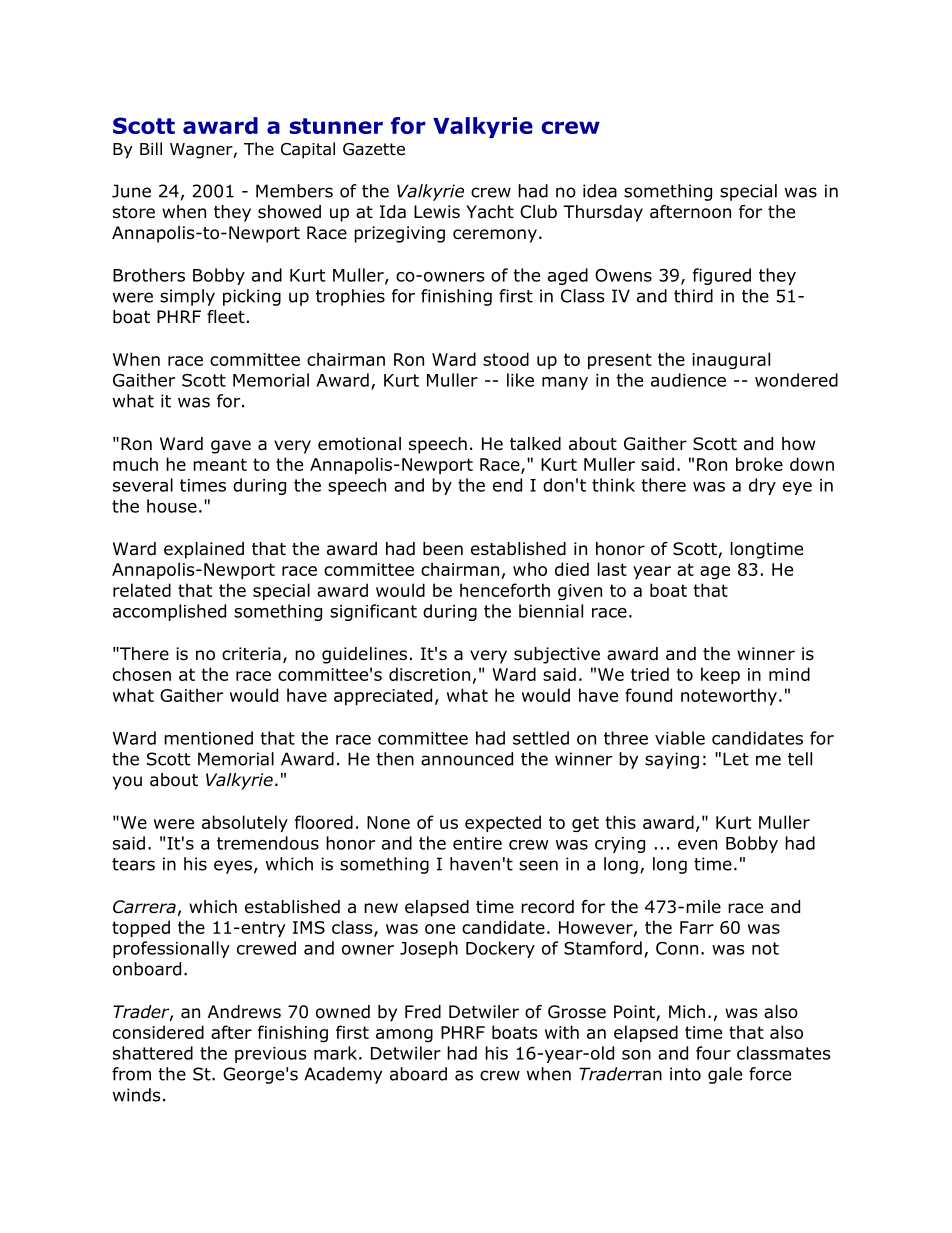  I want to click on gale, so click(725, 1075).
